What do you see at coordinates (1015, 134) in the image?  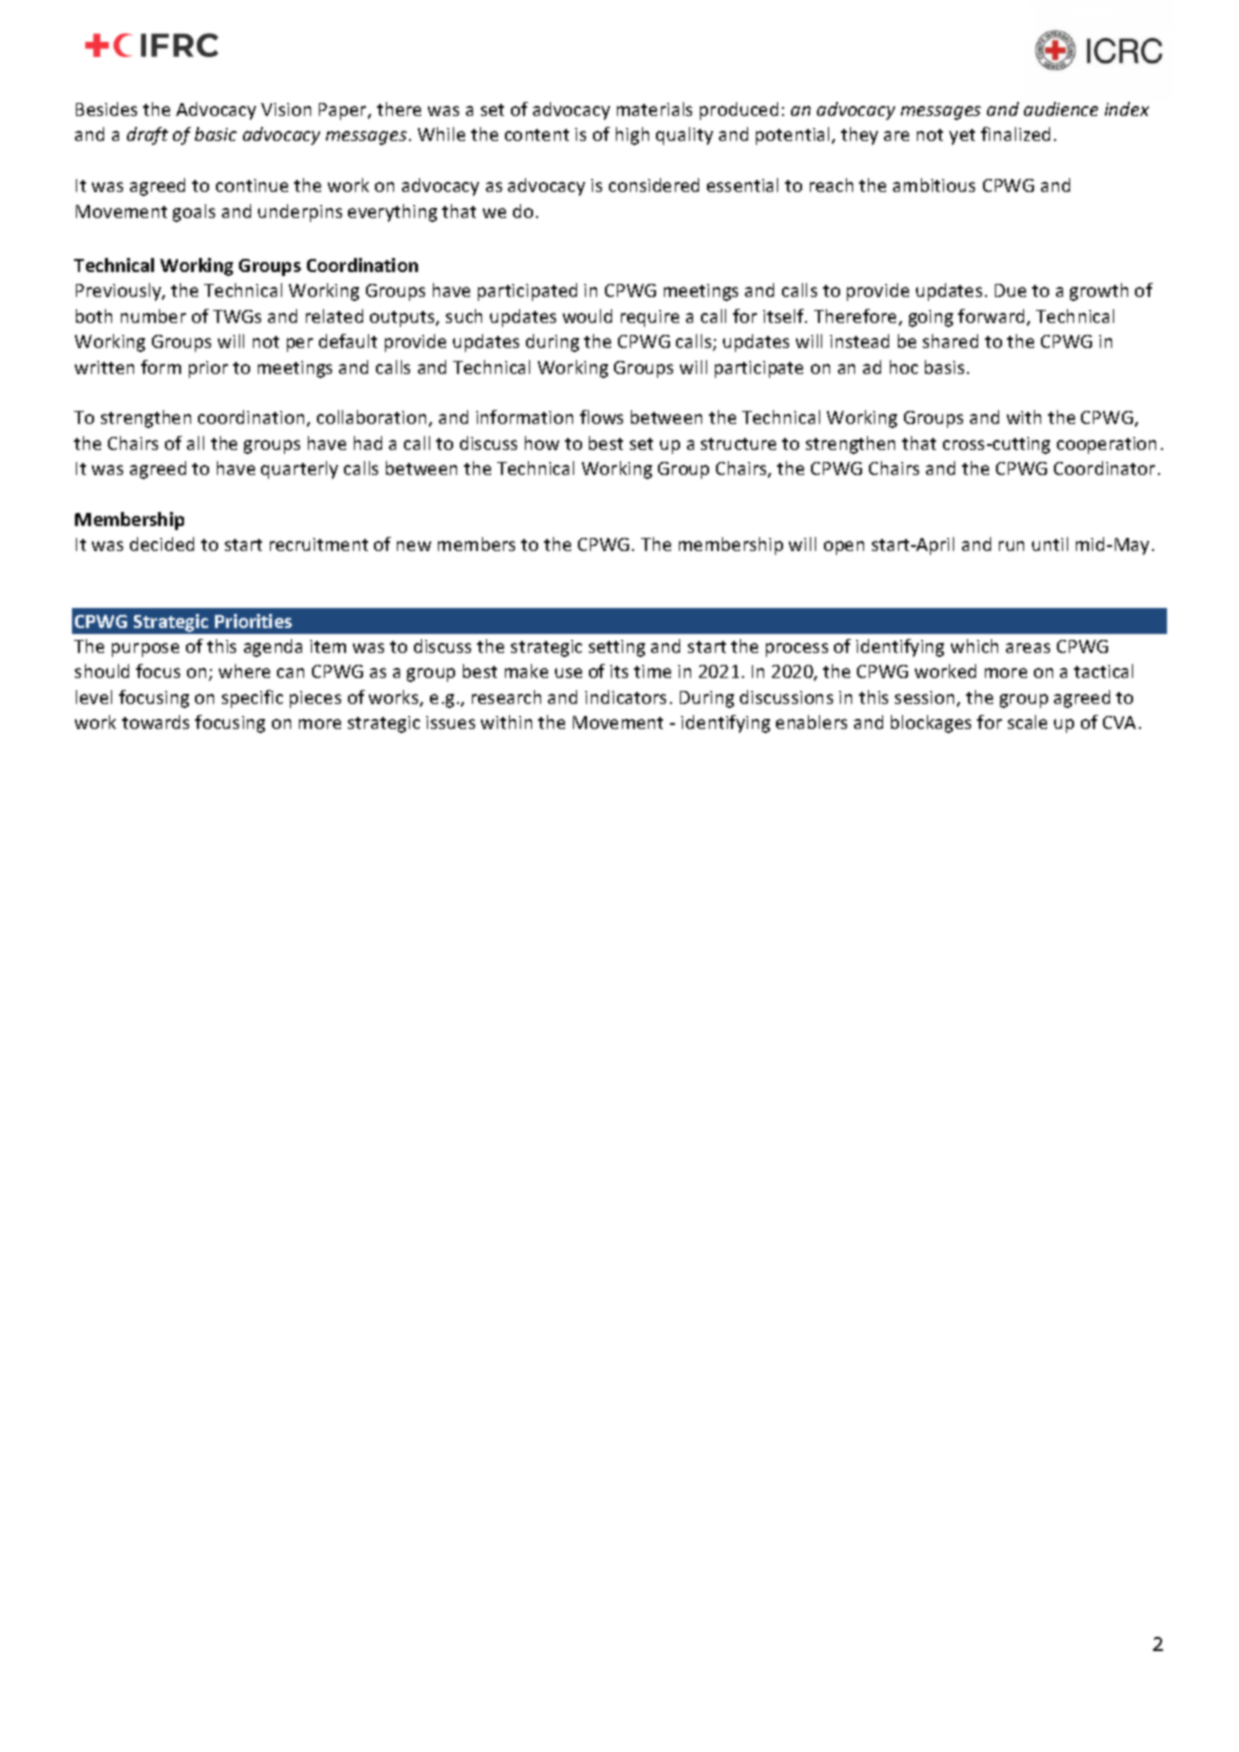 I see `finalized` at bounding box center [1015, 134].
